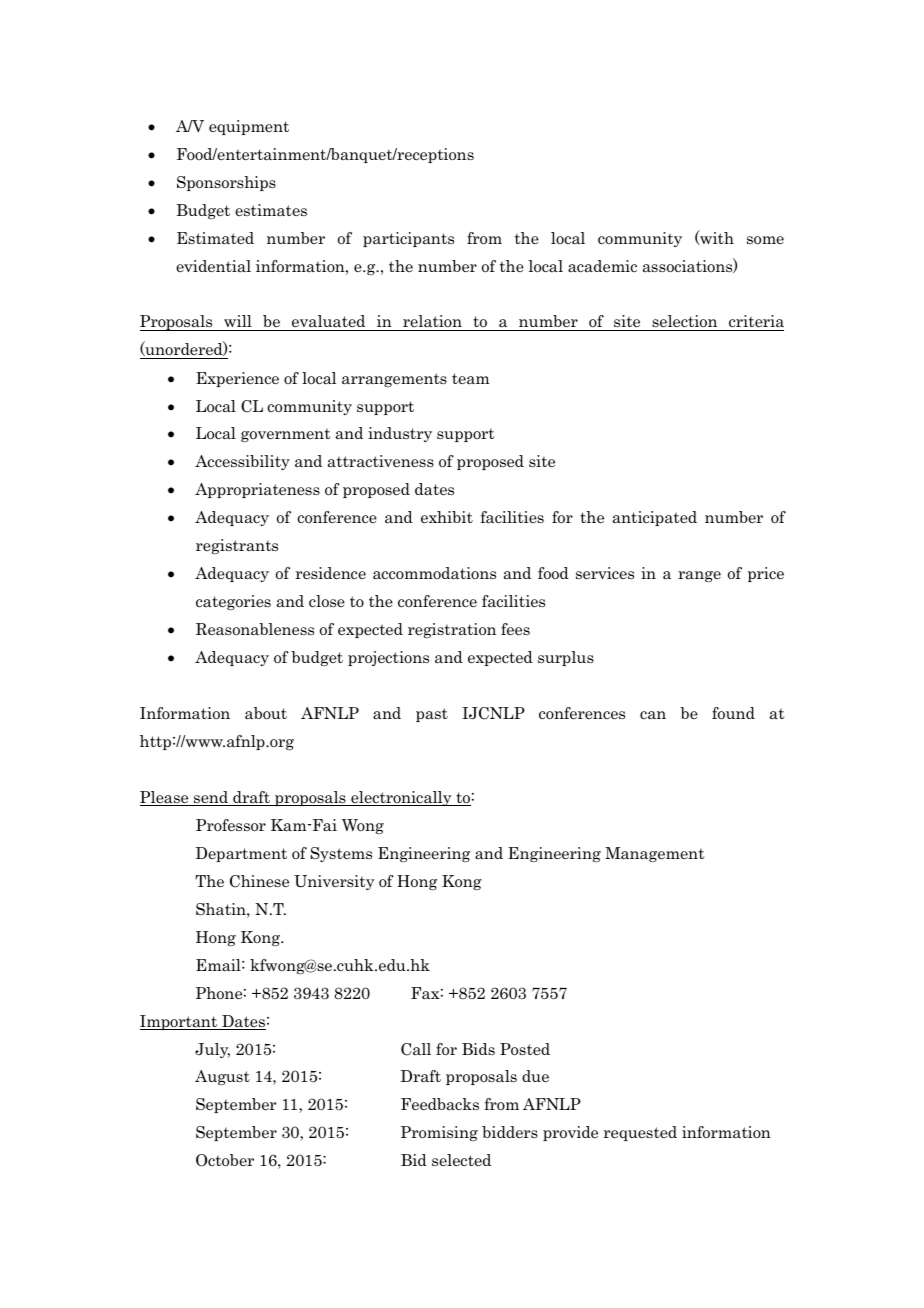 The image size is (924, 1308). I want to click on Management, so click(654, 854).
